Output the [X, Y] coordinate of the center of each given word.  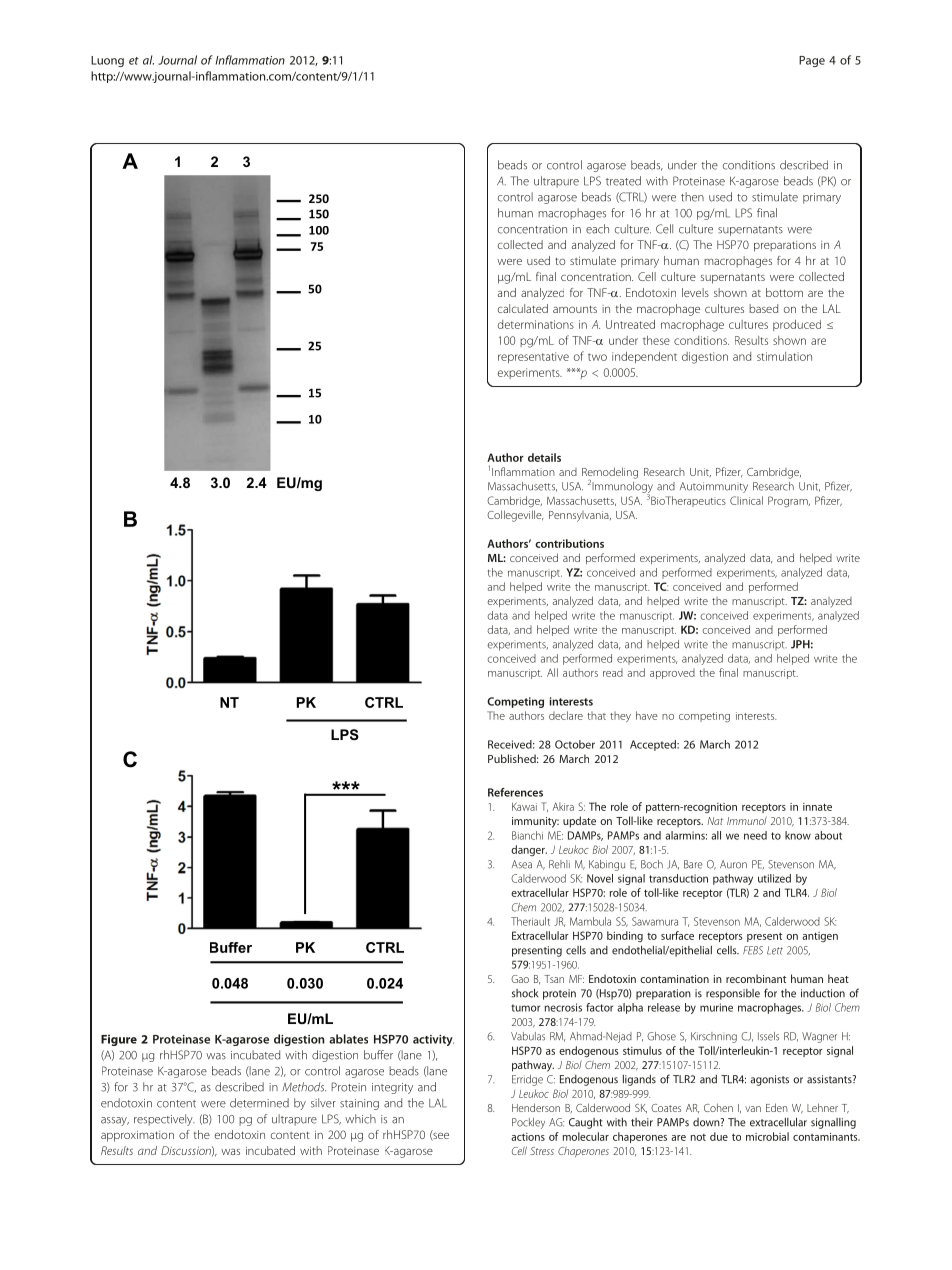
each [597, 229]
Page [812, 61]
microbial [767, 1136]
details [544, 457]
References [515, 792]
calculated [523, 308]
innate [817, 807]
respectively [164, 1120]
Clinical [746, 500]
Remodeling [610, 474]
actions [528, 1137]
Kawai [524, 807]
